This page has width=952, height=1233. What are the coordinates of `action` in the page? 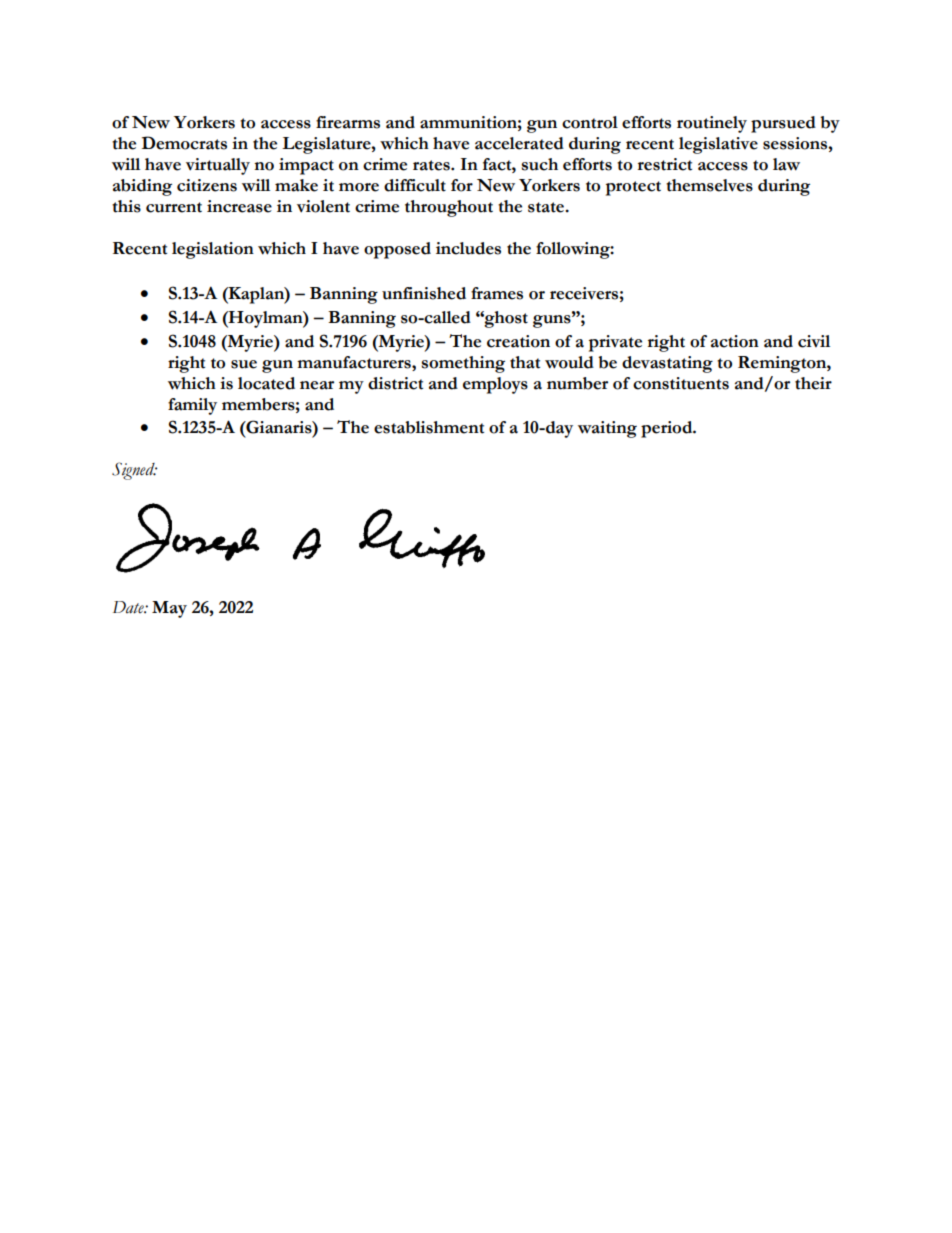 It's located at (735, 341).
